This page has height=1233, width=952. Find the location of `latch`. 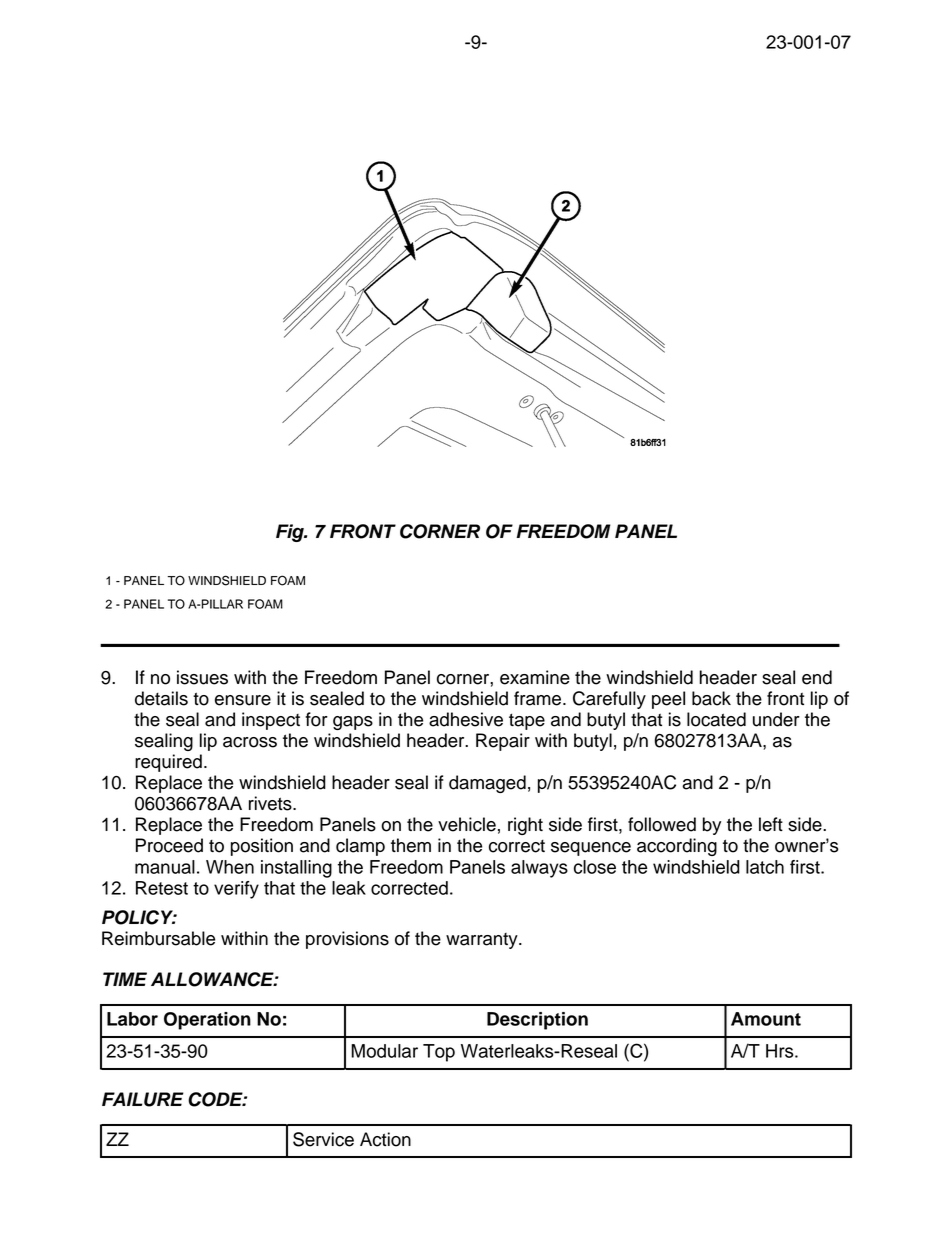

latch is located at coordinates (765, 867).
